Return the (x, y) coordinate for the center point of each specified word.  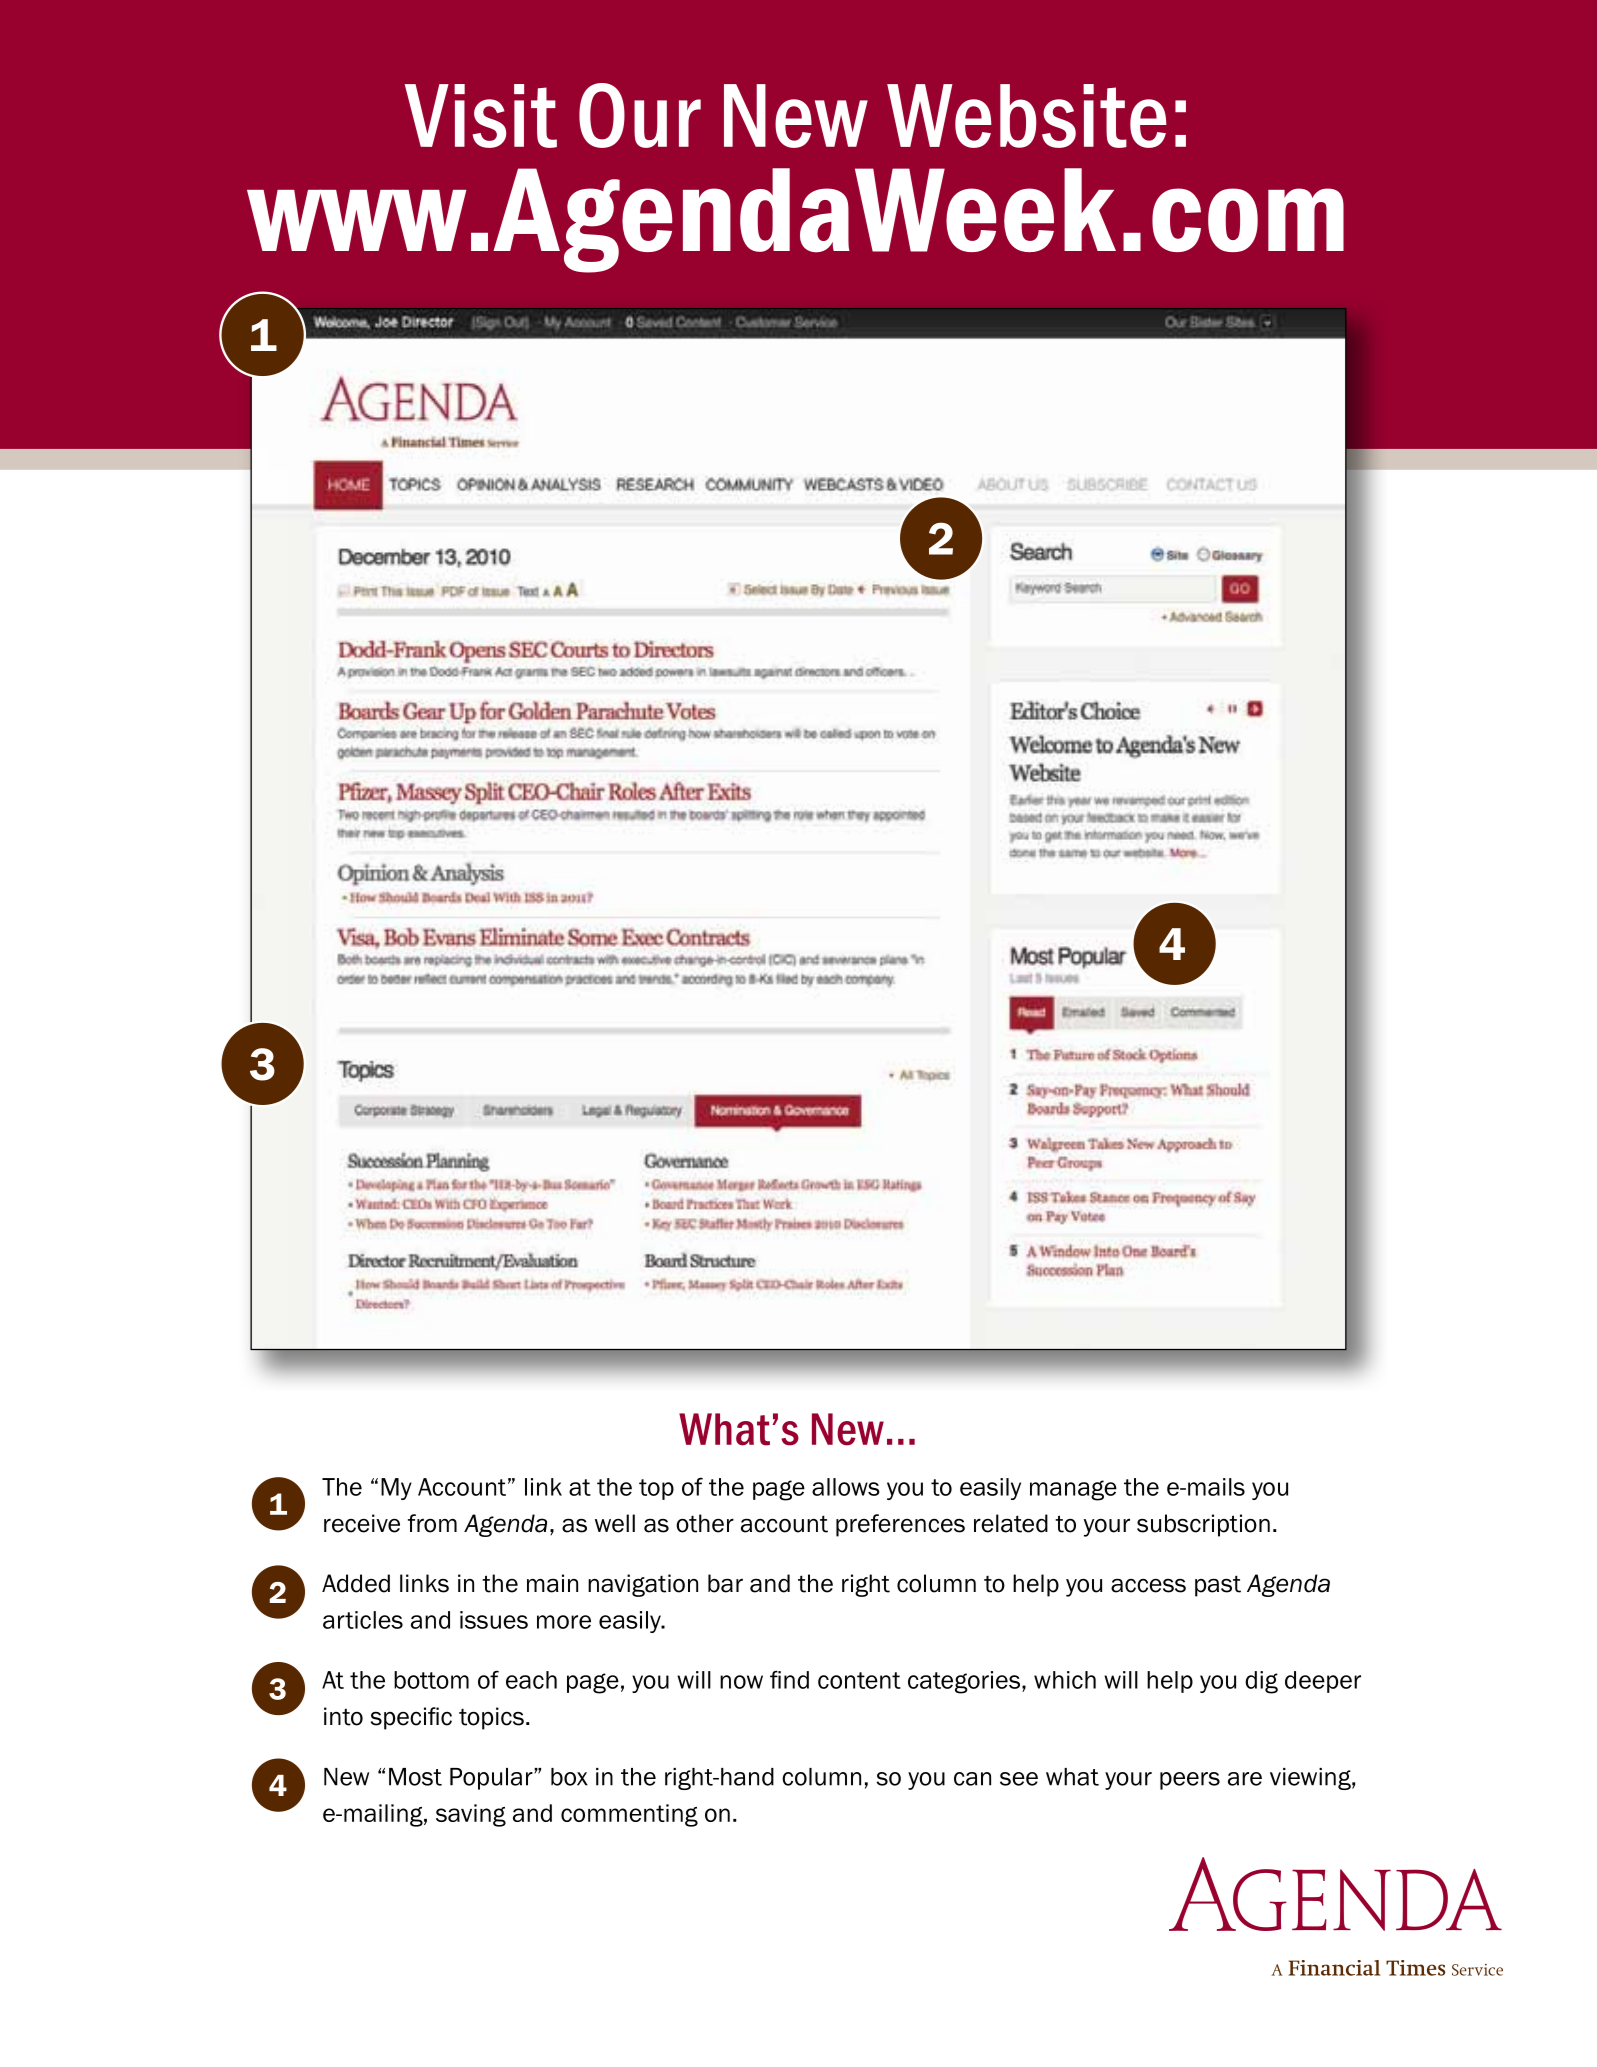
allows (846, 1487)
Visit (481, 116)
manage (1073, 1490)
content (859, 1680)
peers (1190, 1781)
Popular (492, 1779)
